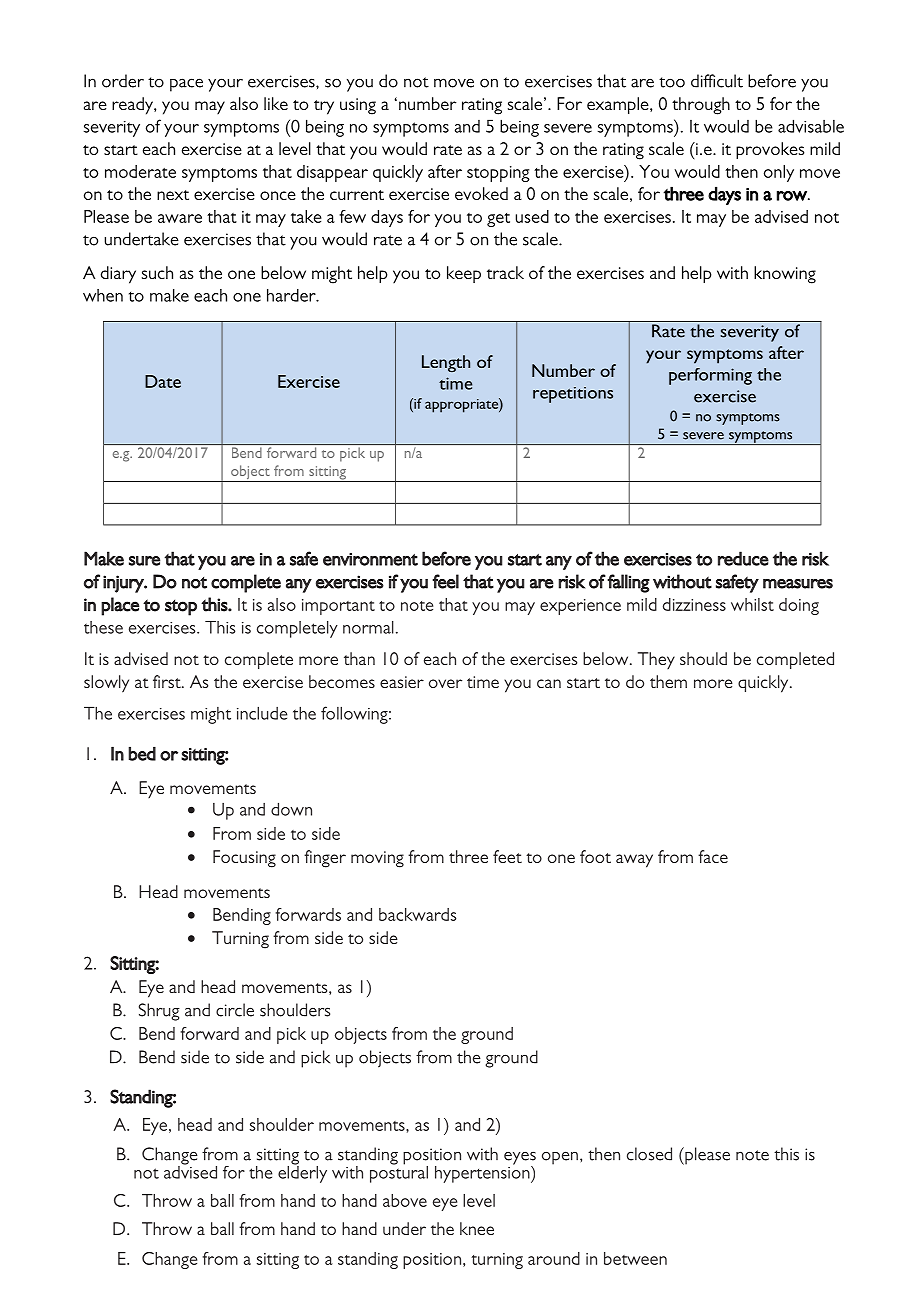 Image resolution: width=924 pixels, height=1308 pixels. What do you see at coordinates (481, 193) in the image?
I see `evoked` at bounding box center [481, 193].
